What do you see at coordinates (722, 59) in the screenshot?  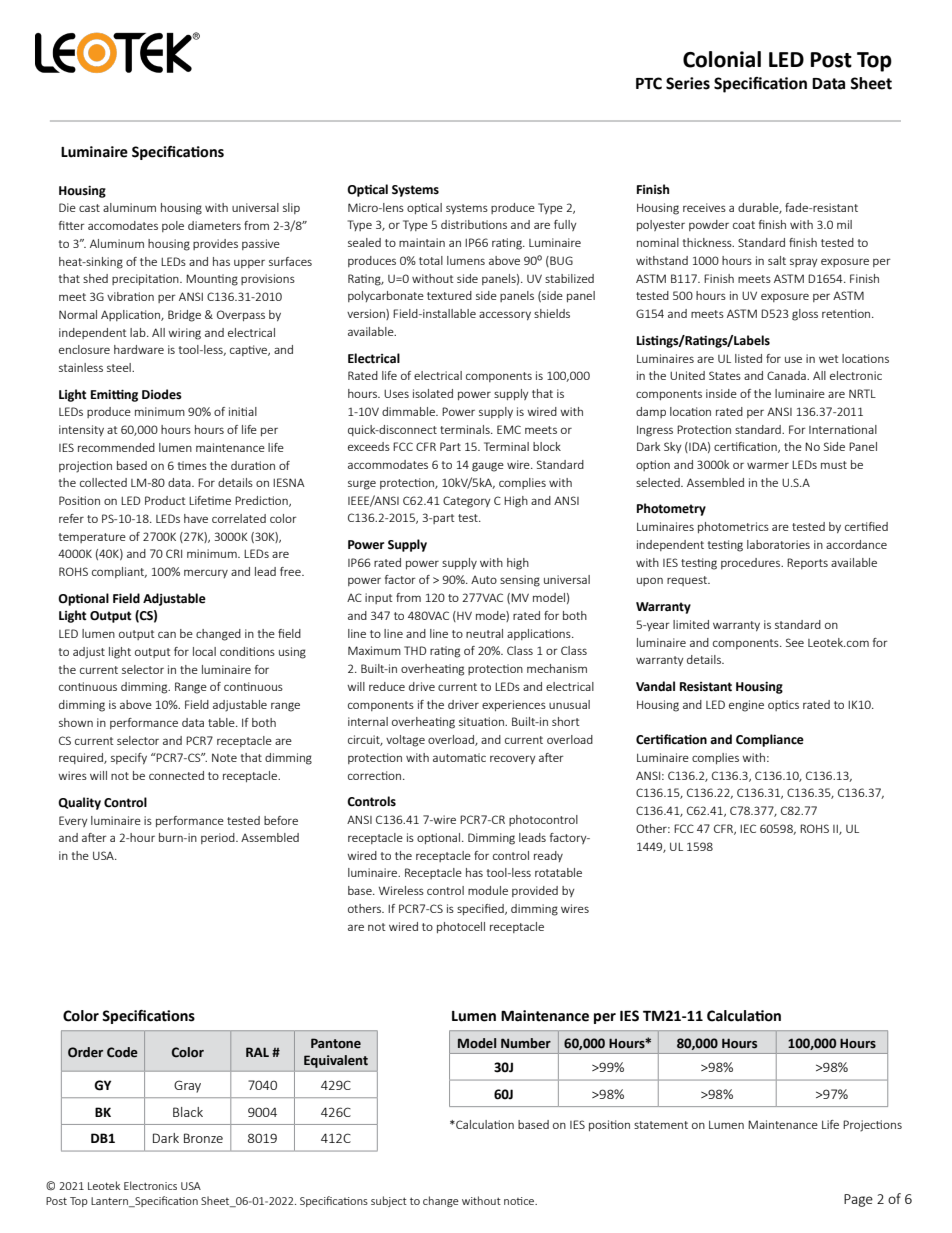 I see `Colonial` at bounding box center [722, 59].
